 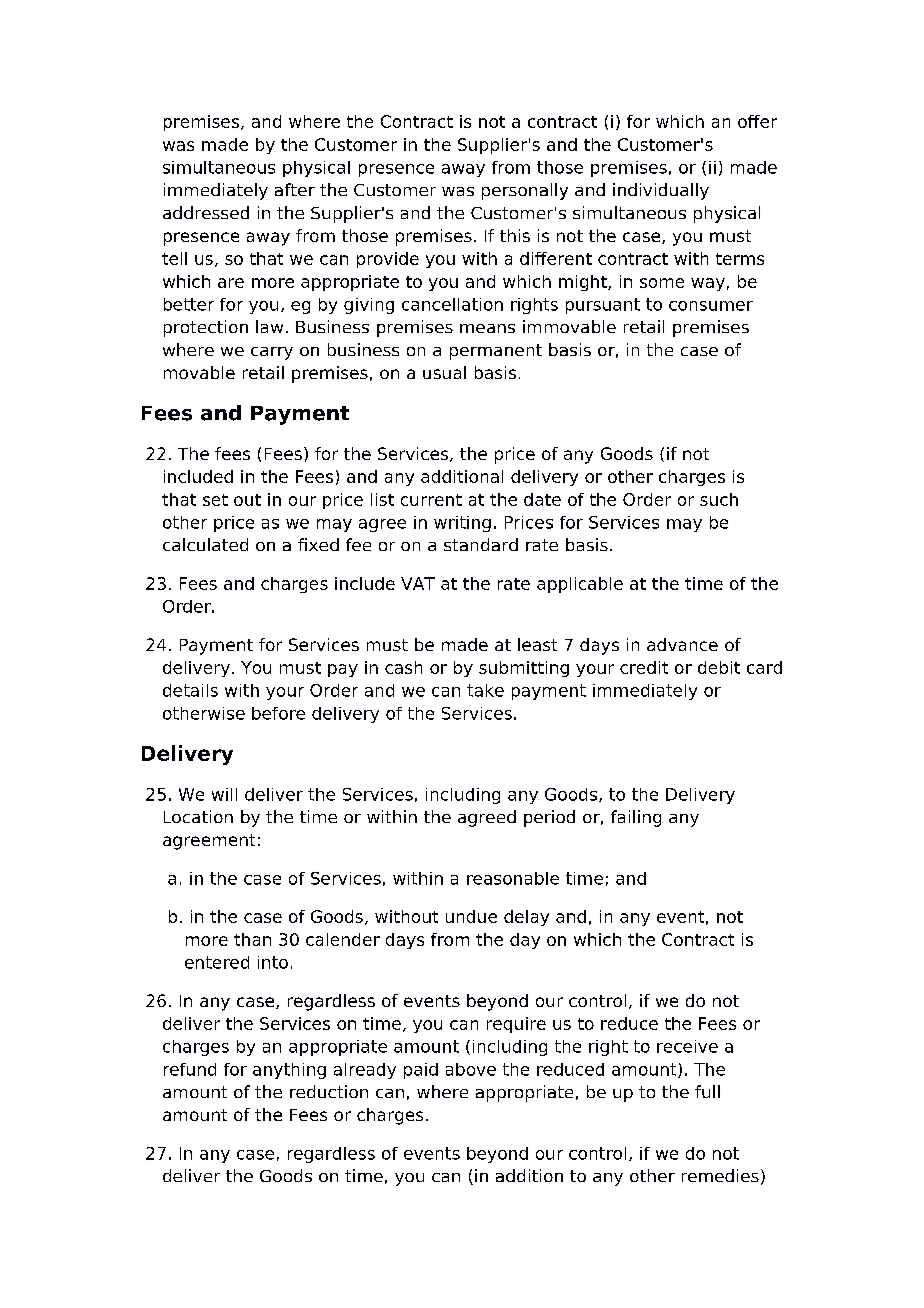 What do you see at coordinates (289, 1071) in the screenshot?
I see `anything` at bounding box center [289, 1071].
